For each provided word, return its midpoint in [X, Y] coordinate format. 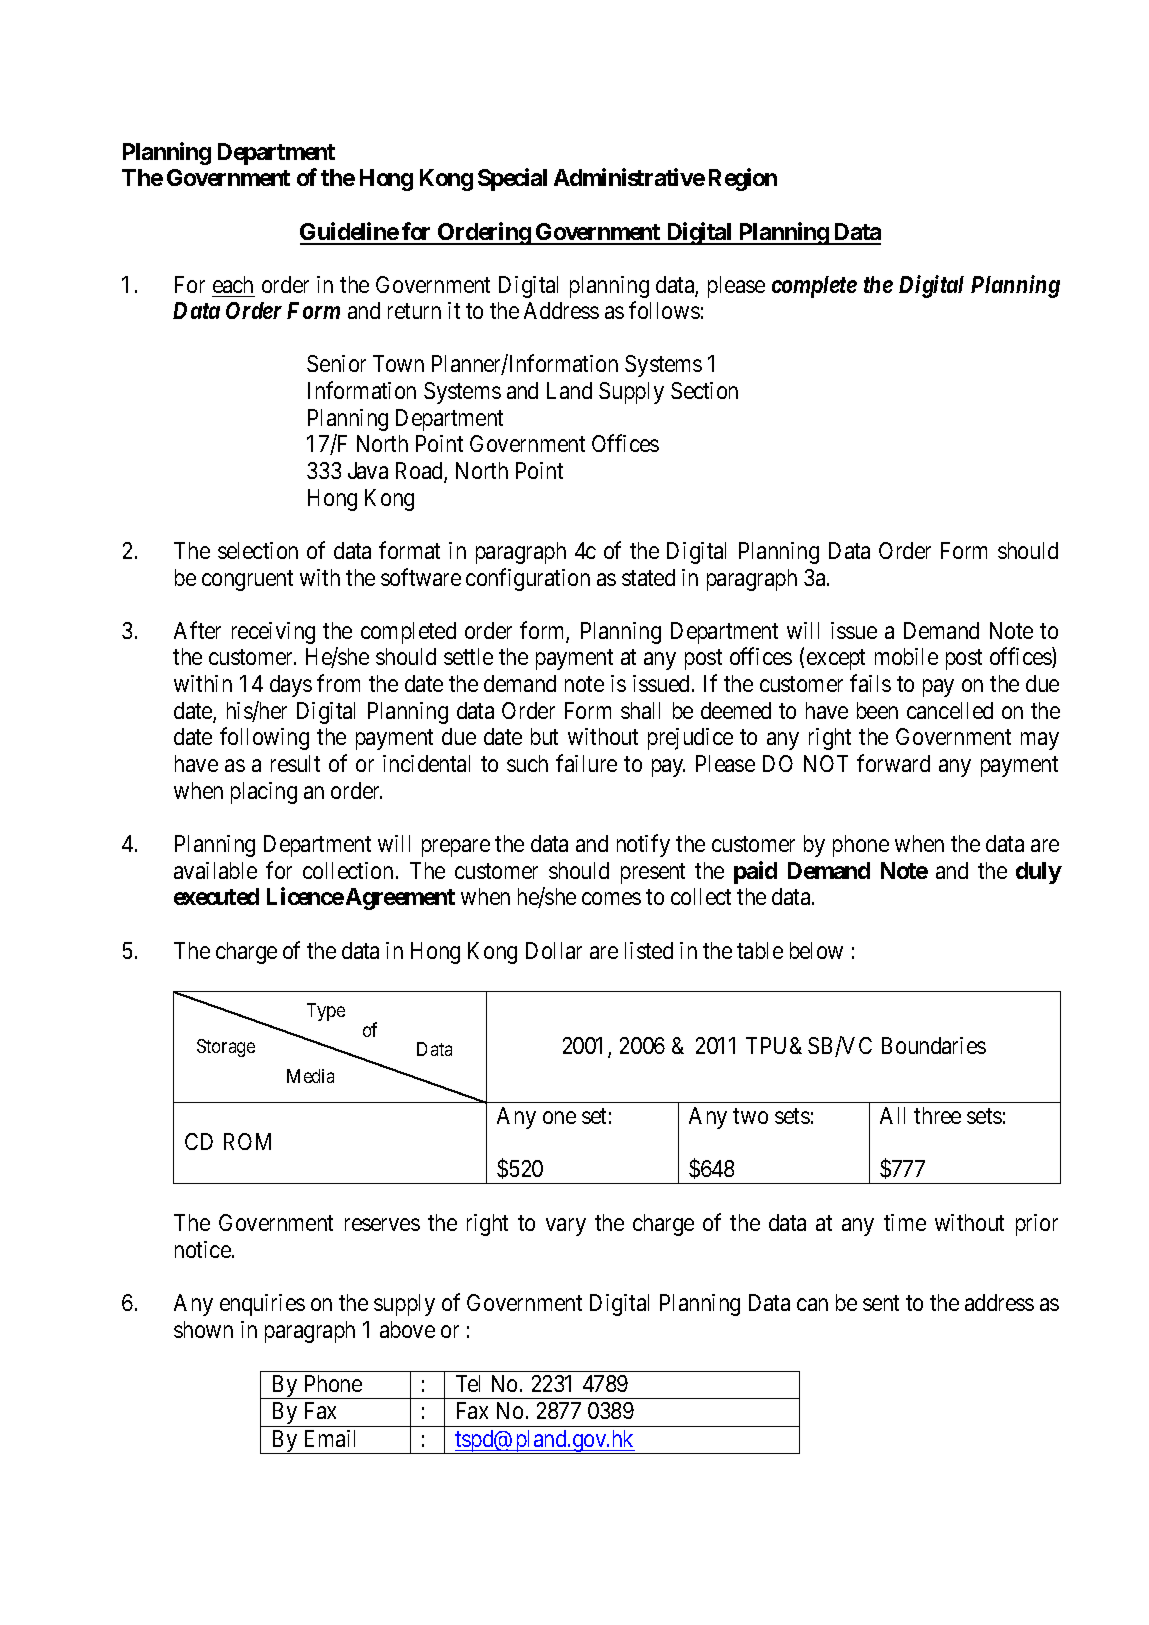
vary [566, 1227]
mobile [906, 656]
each [233, 284]
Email [330, 1438]
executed [216, 896]
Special [512, 179]
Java [368, 470]
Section [704, 390]
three [937, 1115]
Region [743, 179]
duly [1039, 873]
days [291, 686]
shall [640, 710]
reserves [382, 1225]
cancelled [950, 710]
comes [611, 899]
